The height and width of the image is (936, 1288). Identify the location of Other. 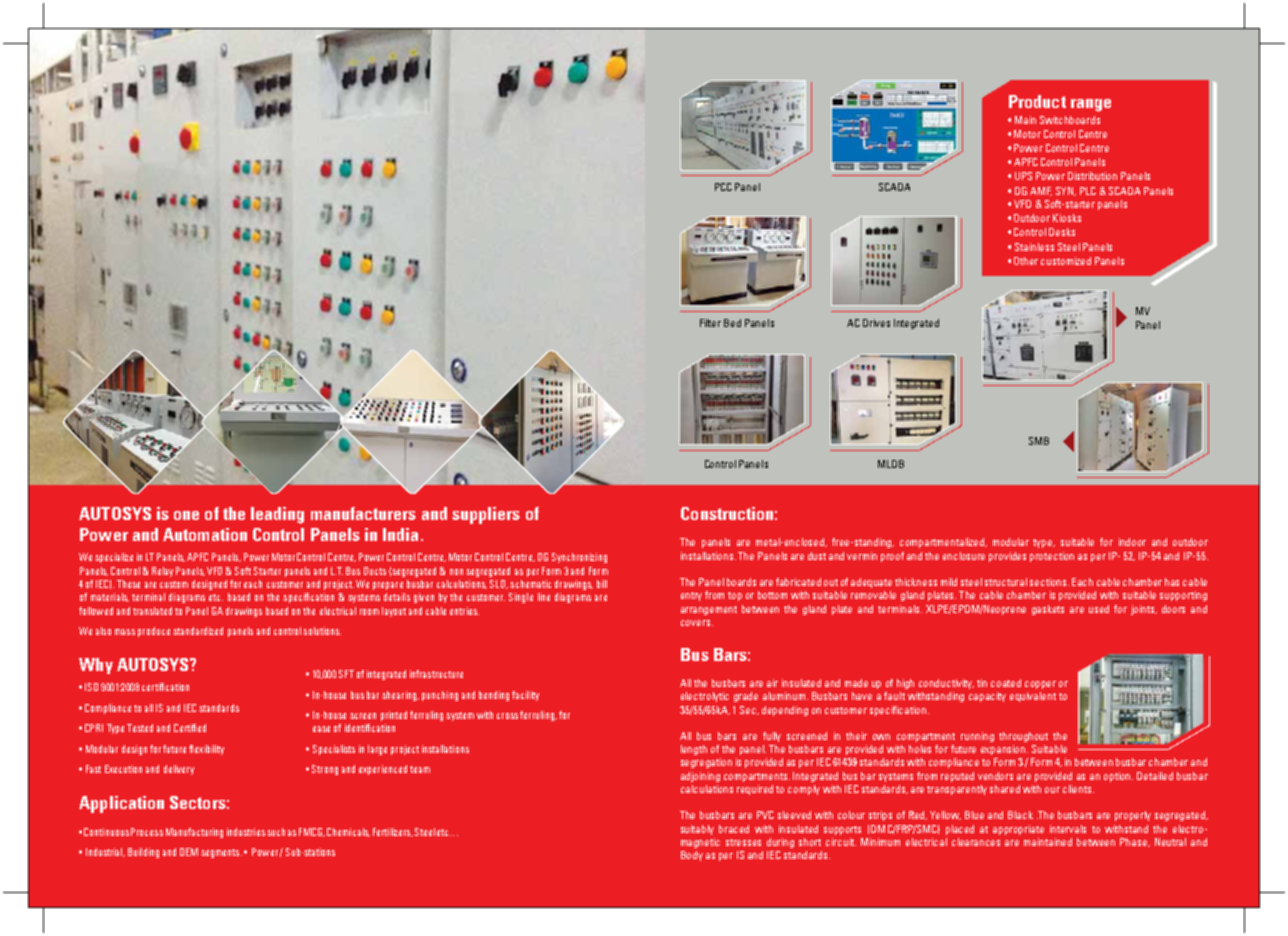
(1026, 261).
